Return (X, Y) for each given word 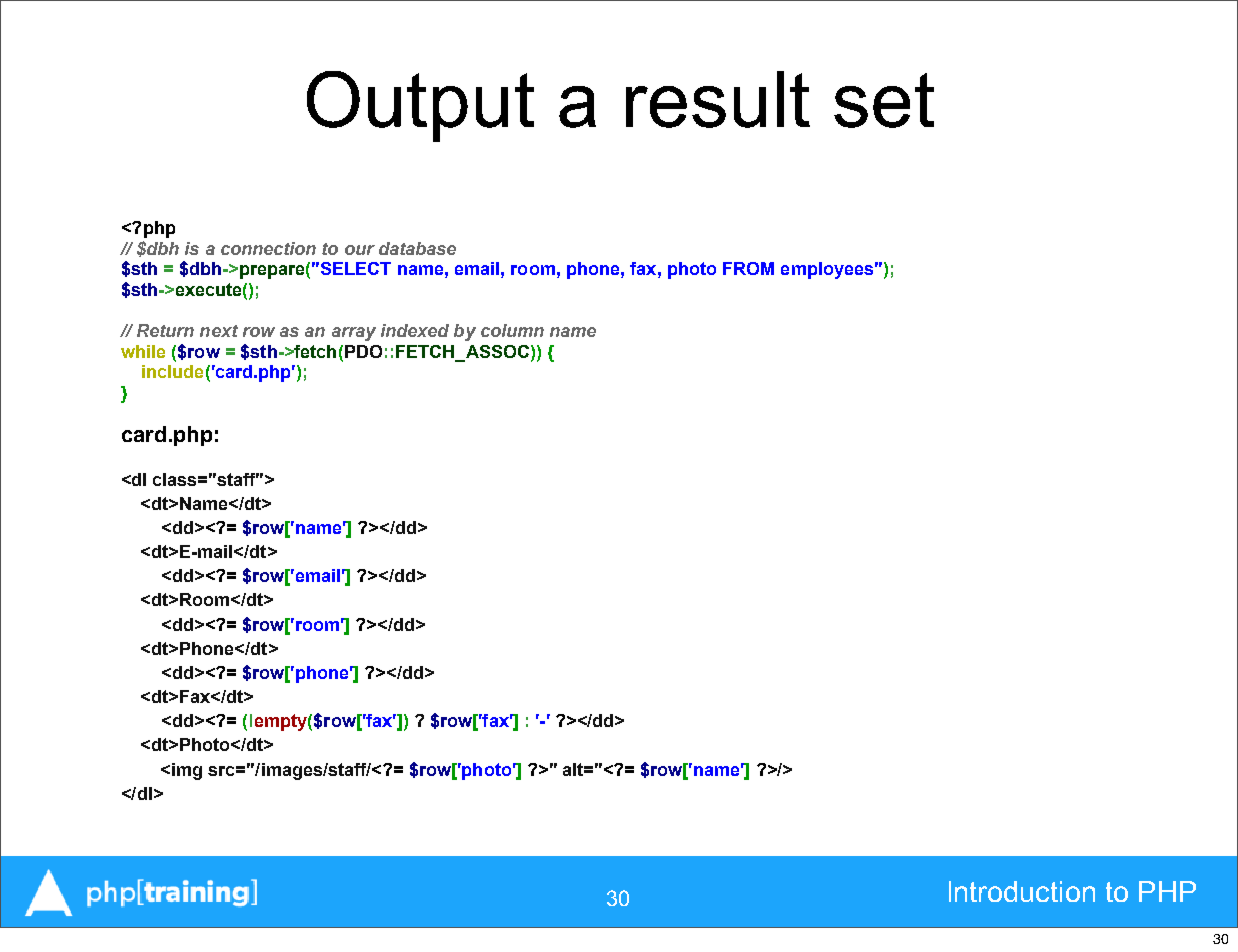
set (884, 100)
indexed (415, 330)
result (718, 99)
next (219, 331)
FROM (748, 268)
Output (420, 106)
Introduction (1022, 891)
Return (165, 330)
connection (268, 248)
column (512, 330)
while (143, 351)
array (354, 334)
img (187, 771)
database (417, 248)
